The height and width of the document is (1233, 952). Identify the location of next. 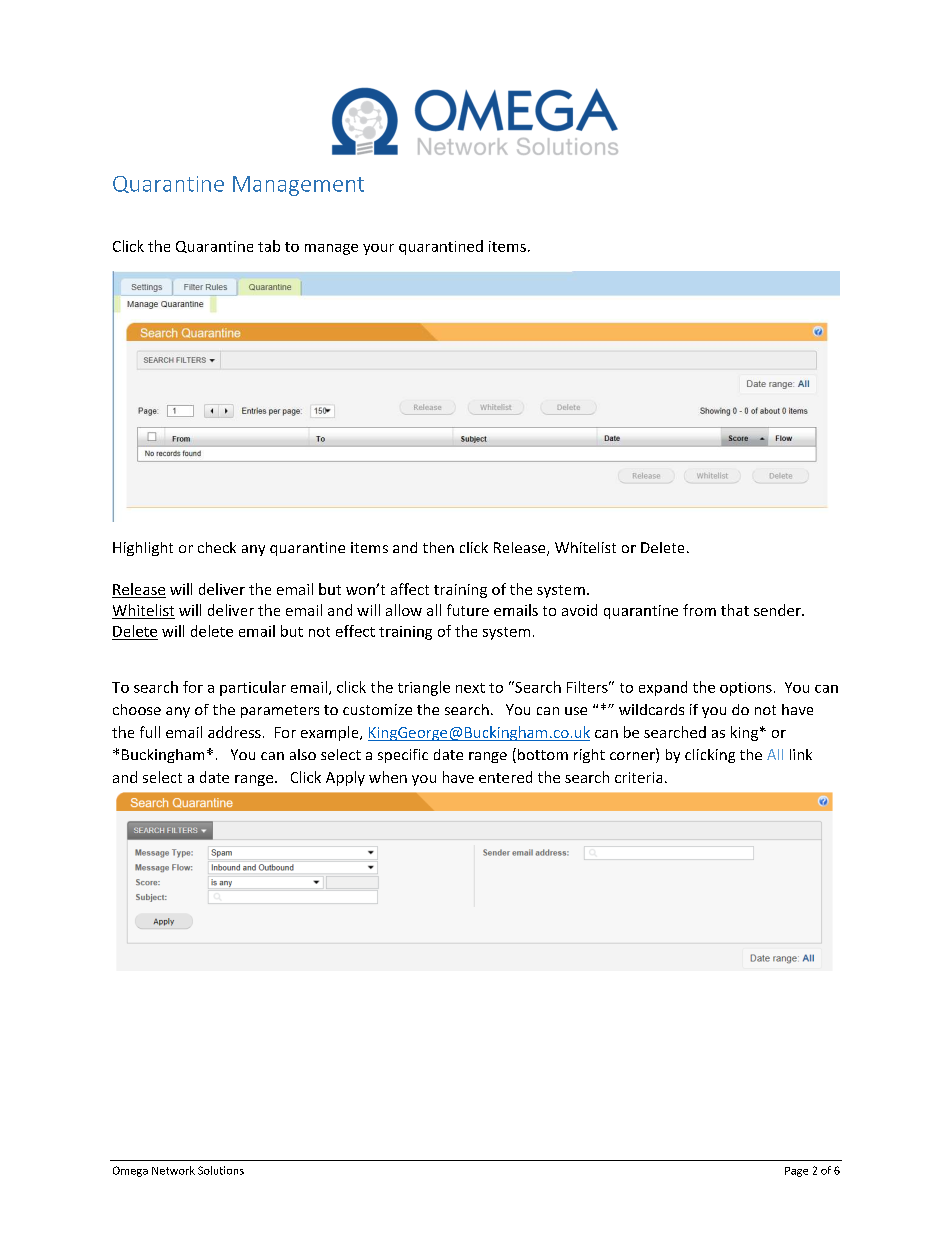
(470, 688).
